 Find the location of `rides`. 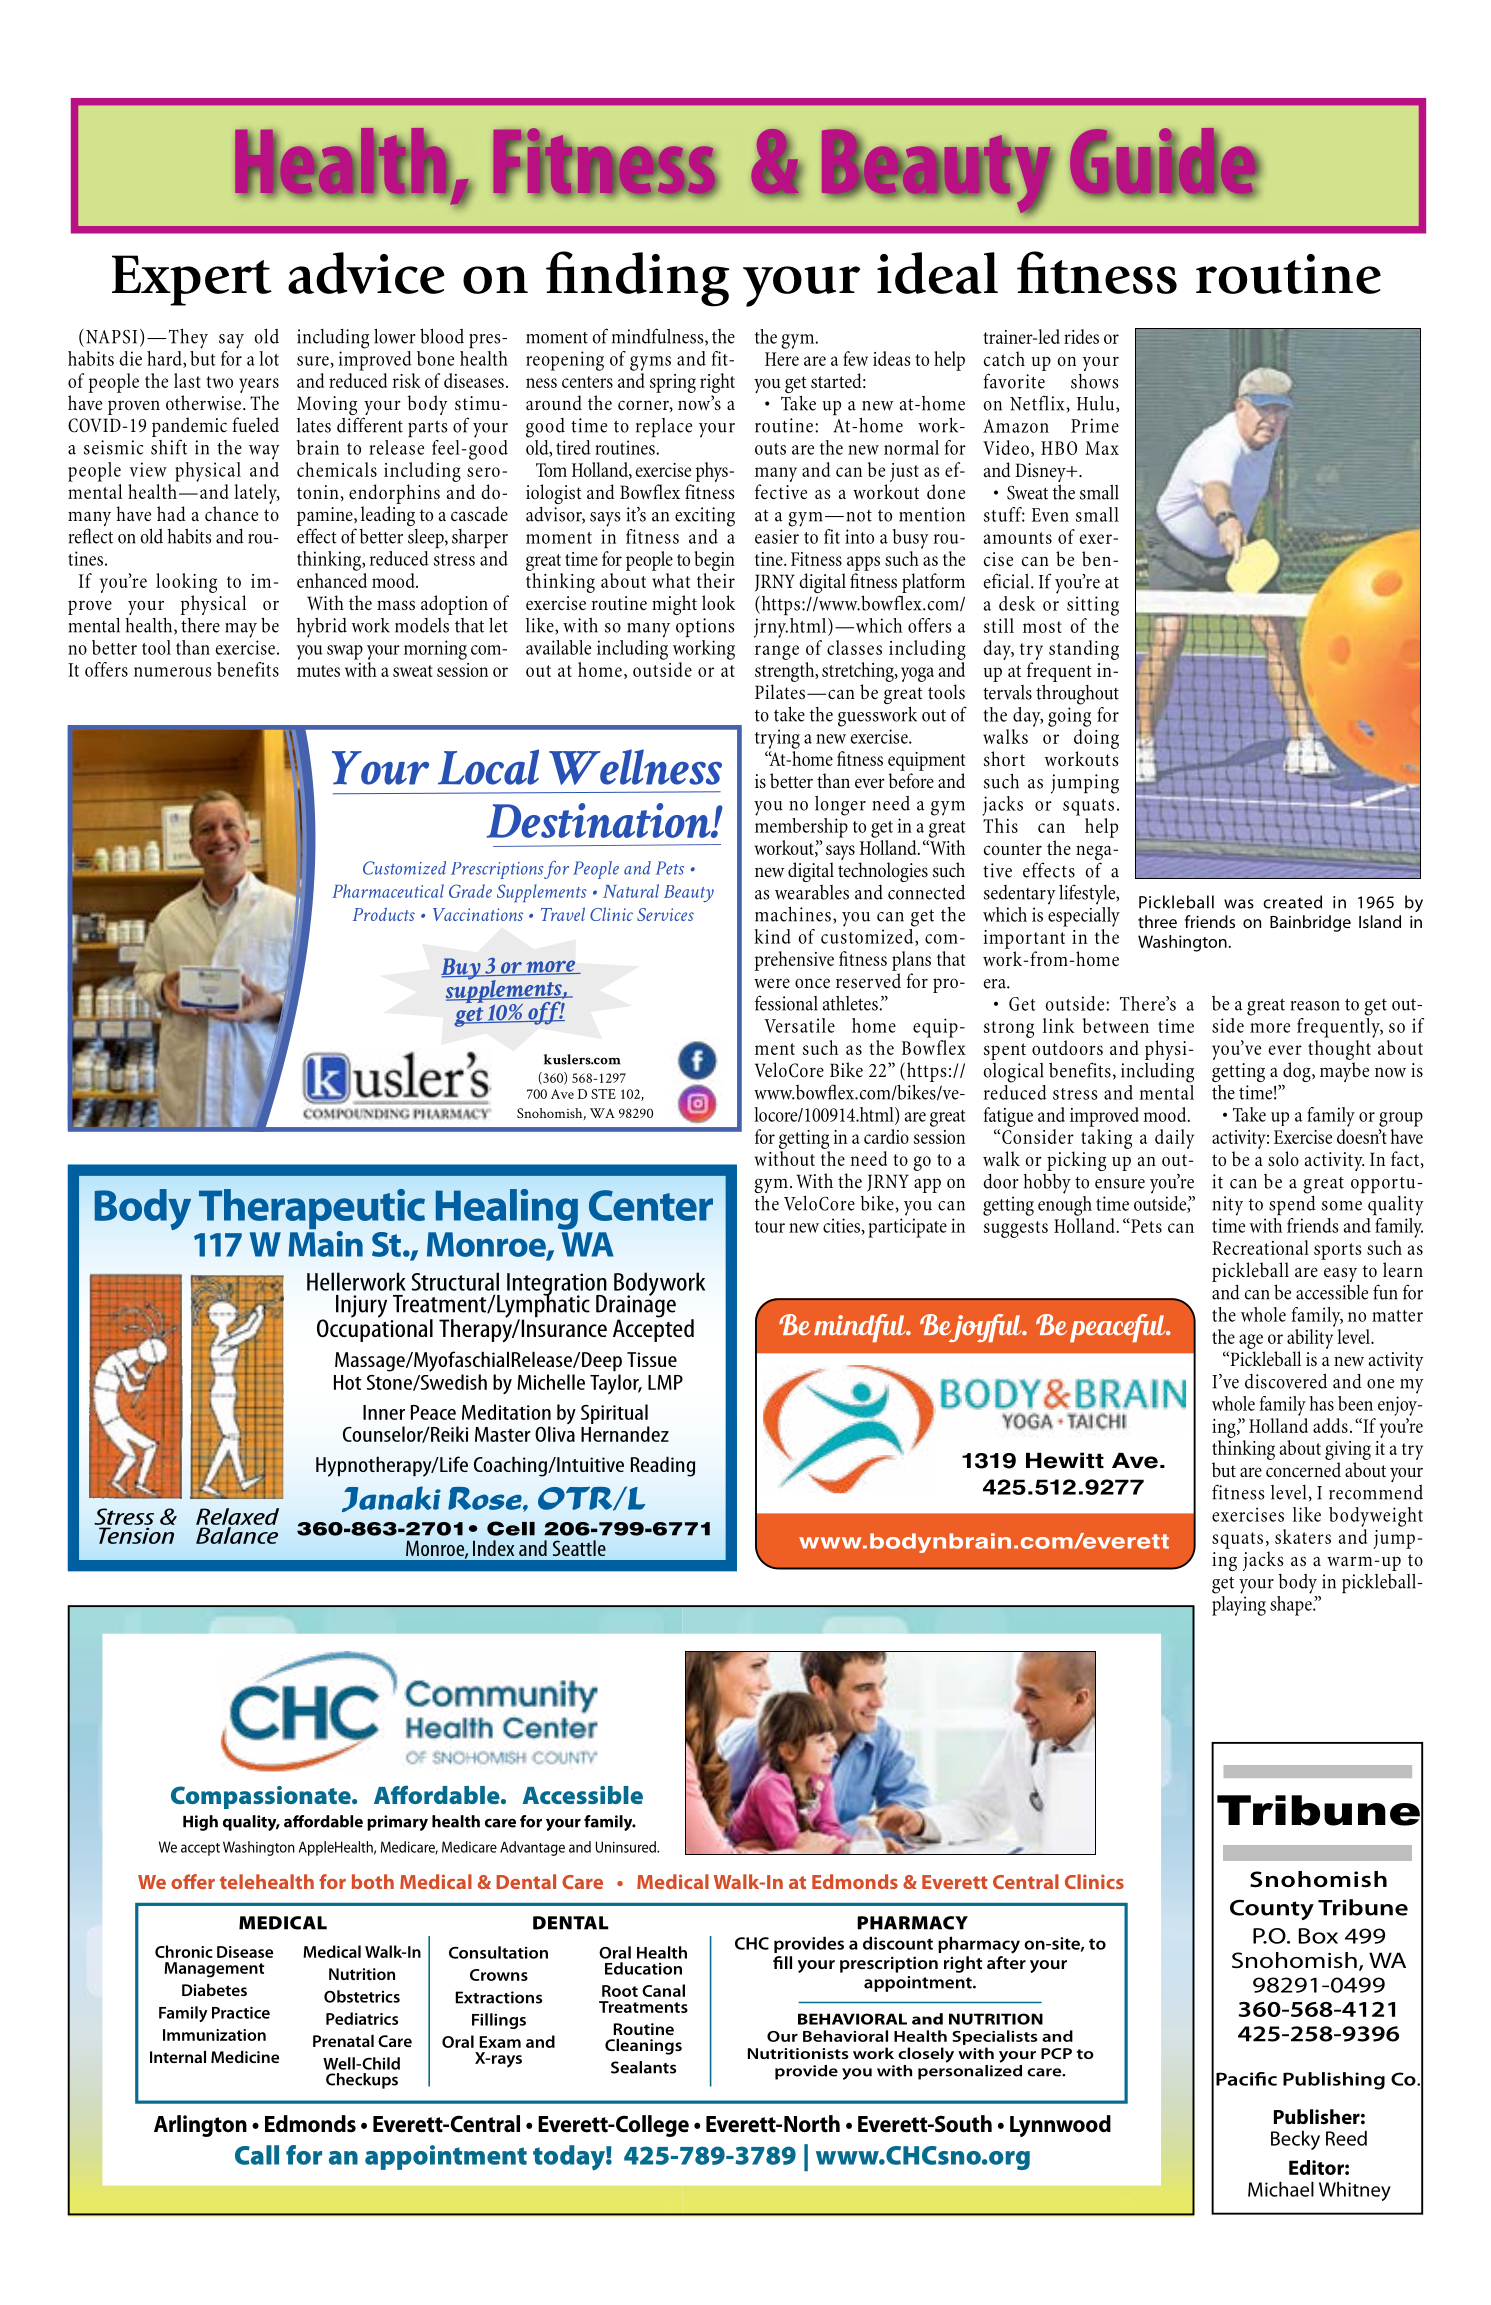

rides is located at coordinates (1081, 336).
